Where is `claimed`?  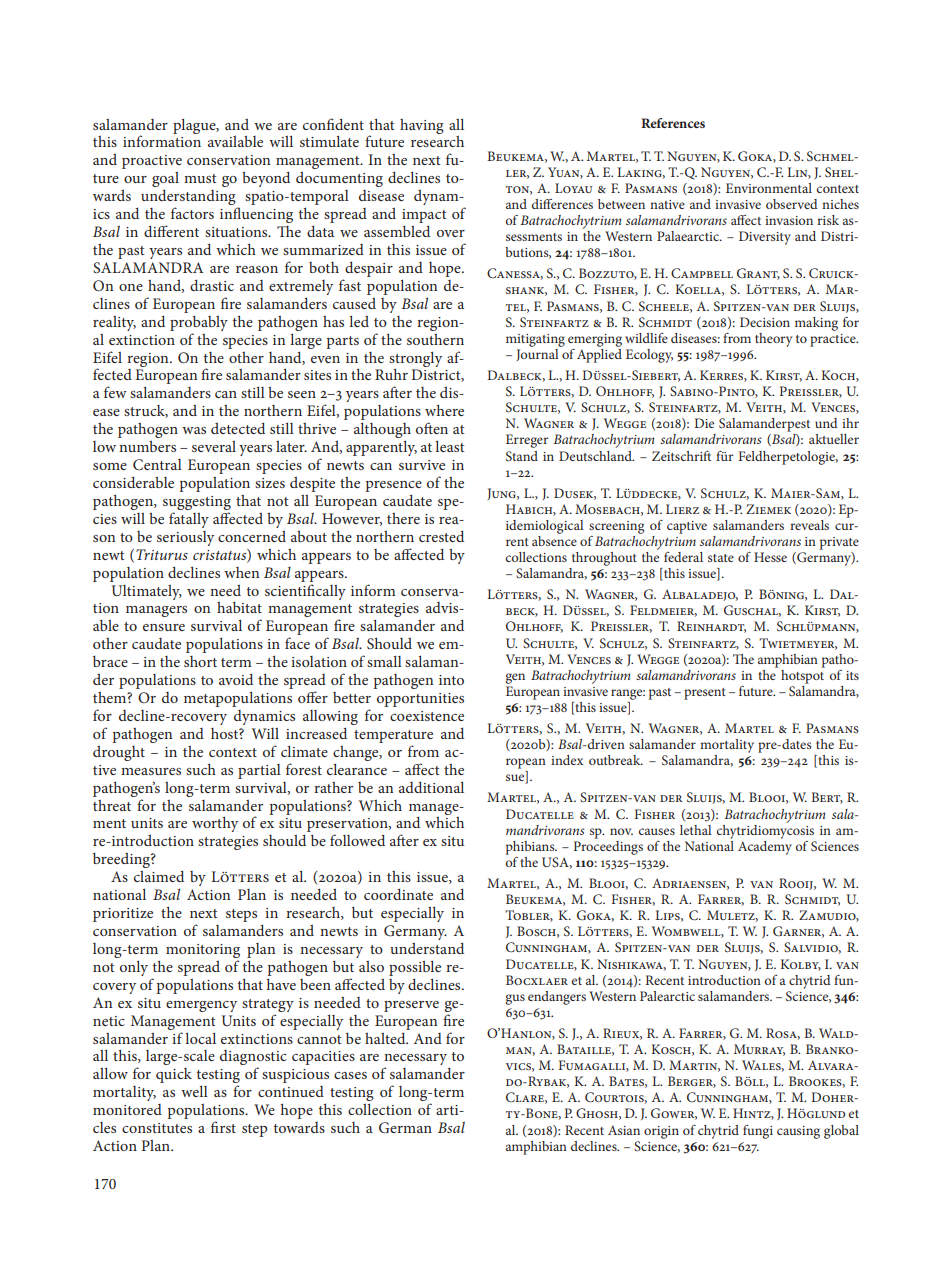 claimed is located at coordinates (159, 876).
